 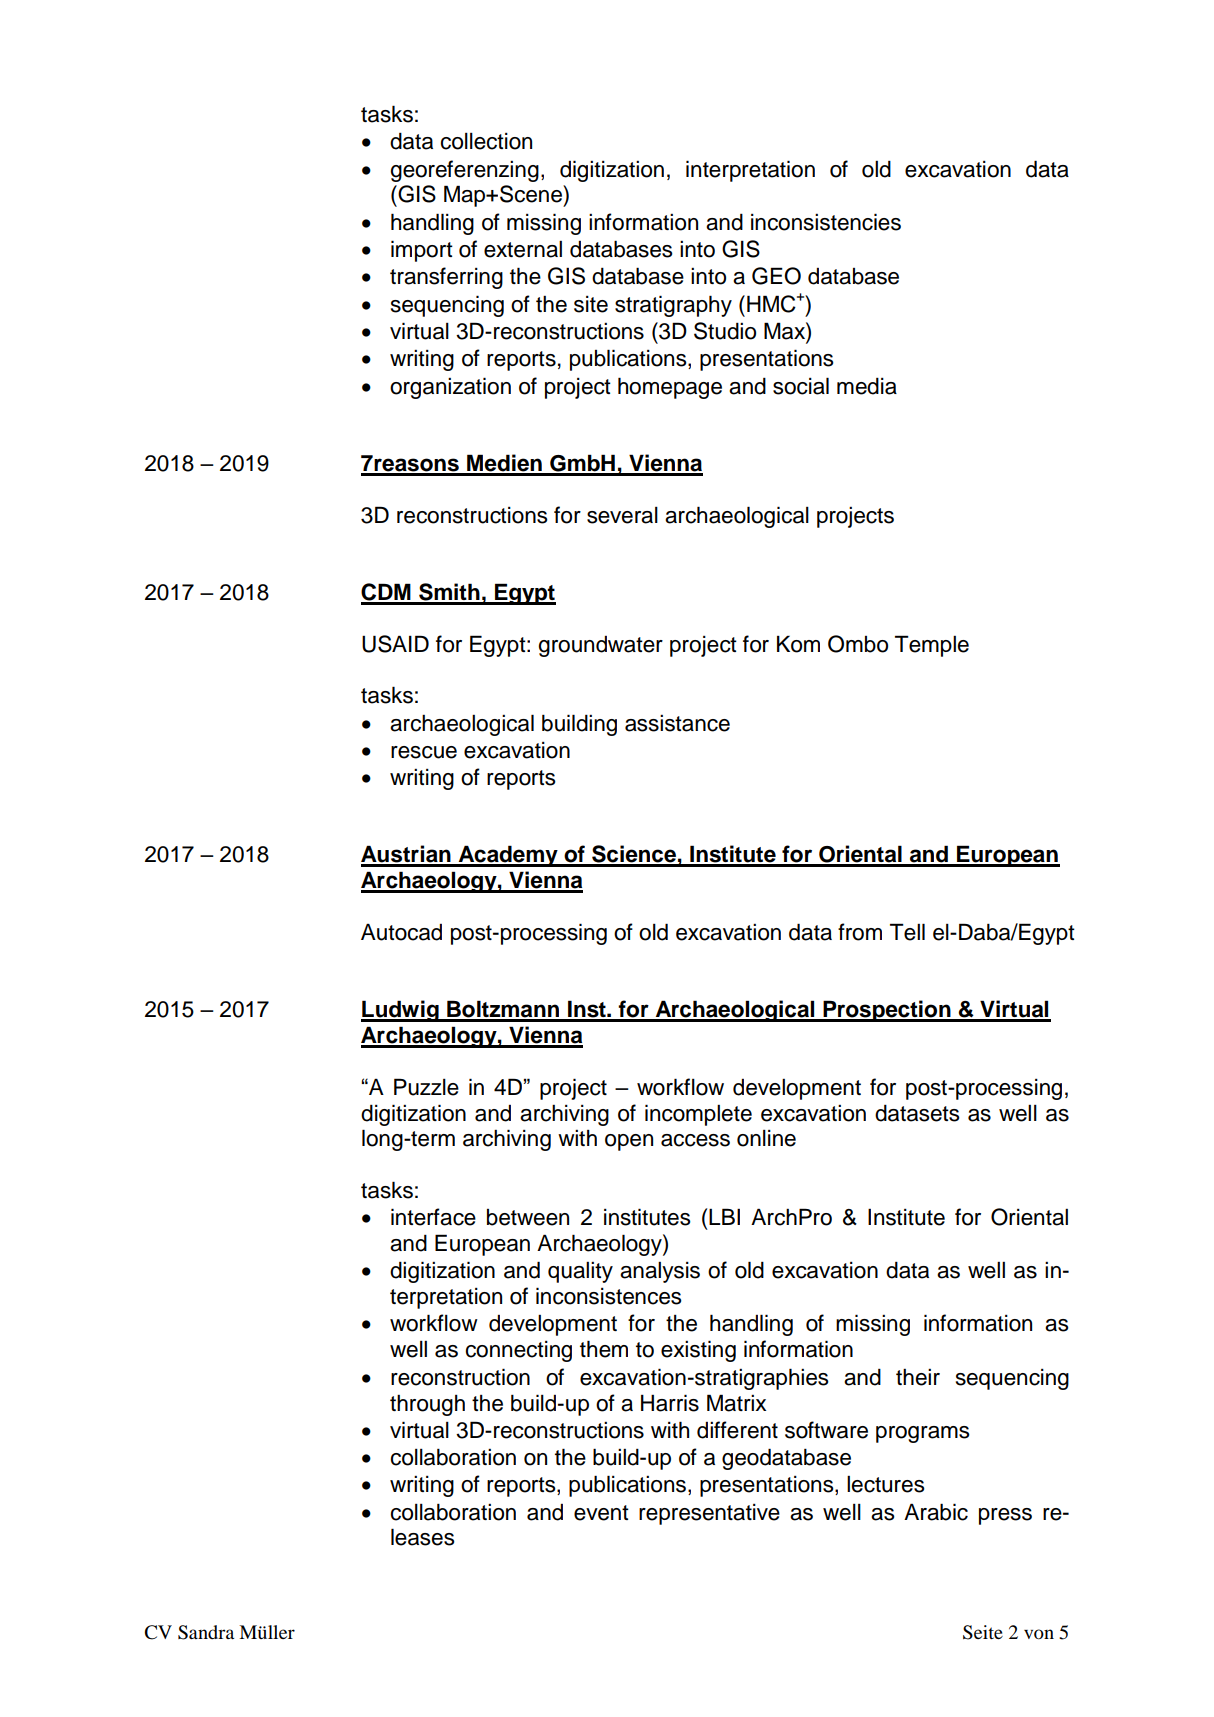 What do you see at coordinates (601, 1513) in the screenshot?
I see `event` at bounding box center [601, 1513].
